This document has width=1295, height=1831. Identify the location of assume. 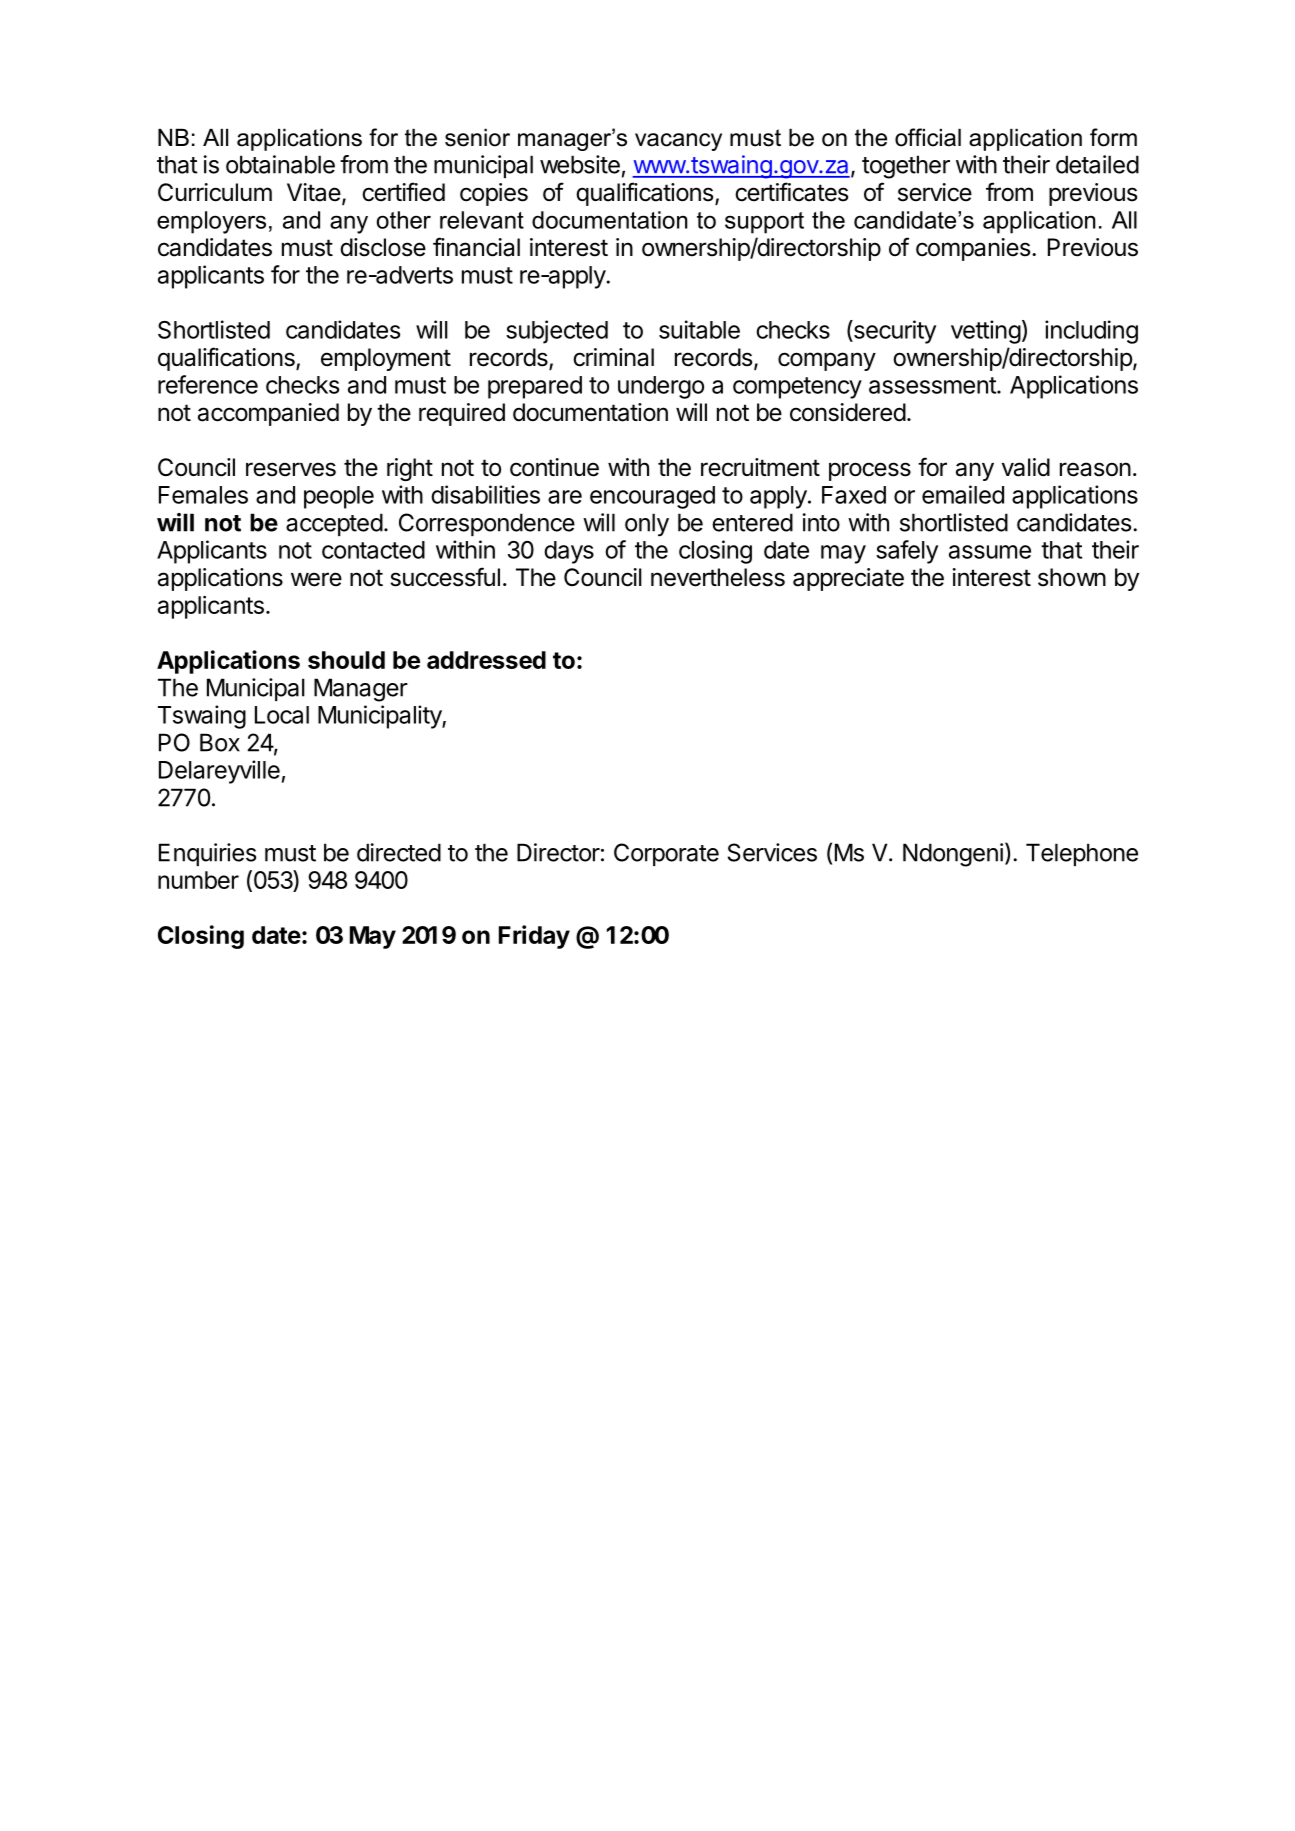
(990, 552).
